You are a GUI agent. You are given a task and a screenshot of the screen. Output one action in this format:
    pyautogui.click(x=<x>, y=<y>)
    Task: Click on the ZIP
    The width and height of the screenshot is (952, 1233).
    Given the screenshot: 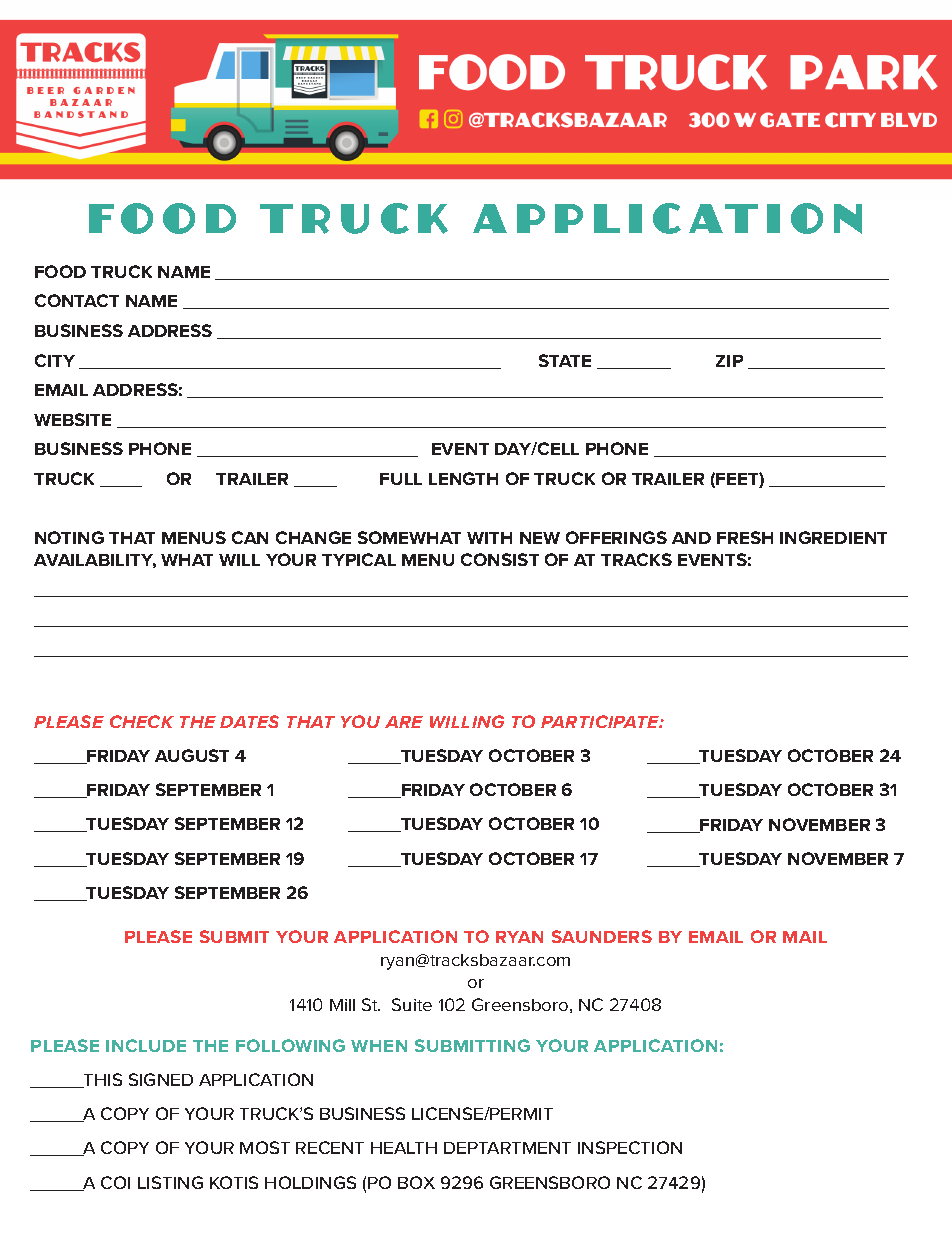 What is the action you would take?
    pyautogui.click(x=729, y=361)
